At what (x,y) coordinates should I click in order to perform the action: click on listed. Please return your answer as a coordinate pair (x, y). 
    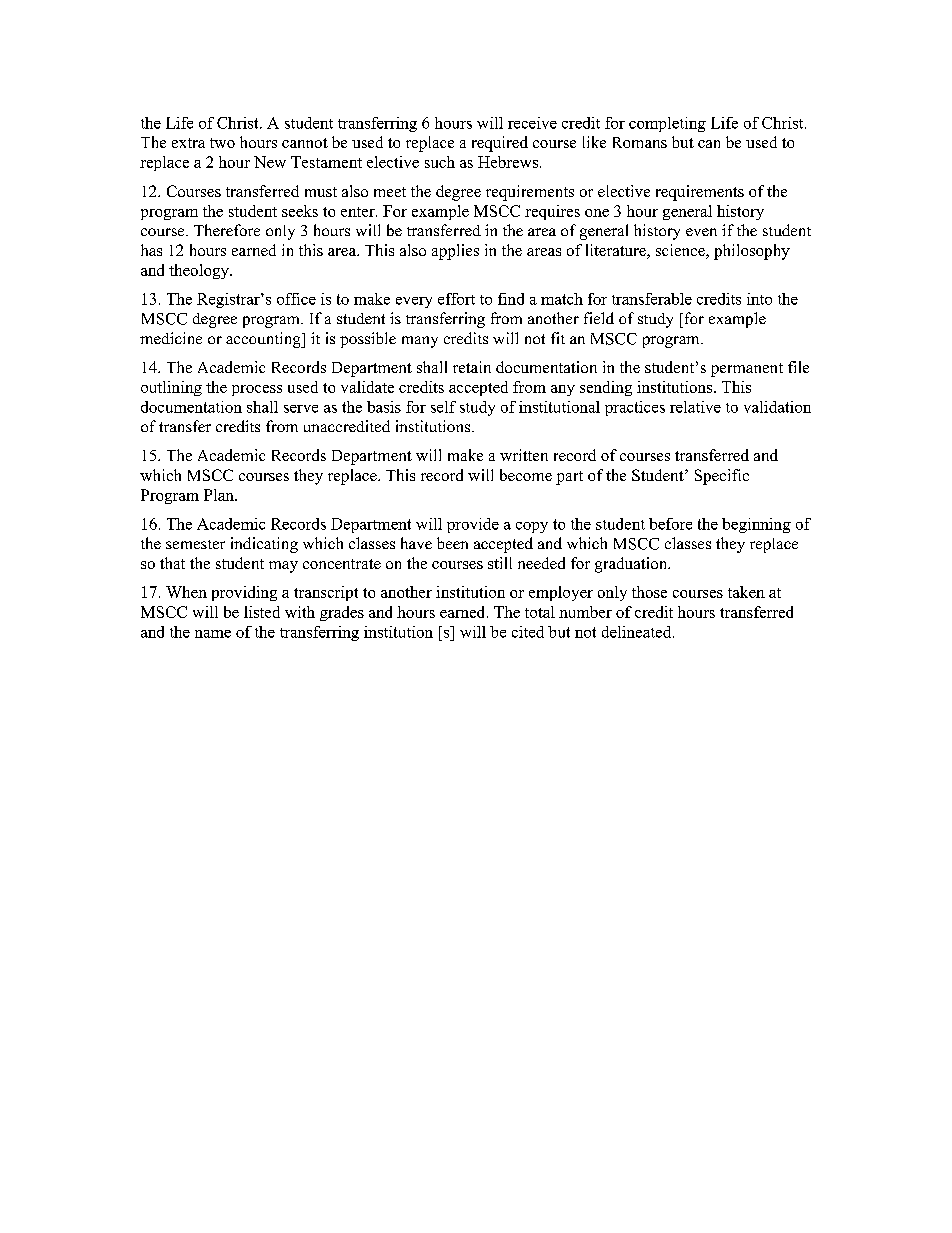
    Looking at the image, I should click on (262, 612).
